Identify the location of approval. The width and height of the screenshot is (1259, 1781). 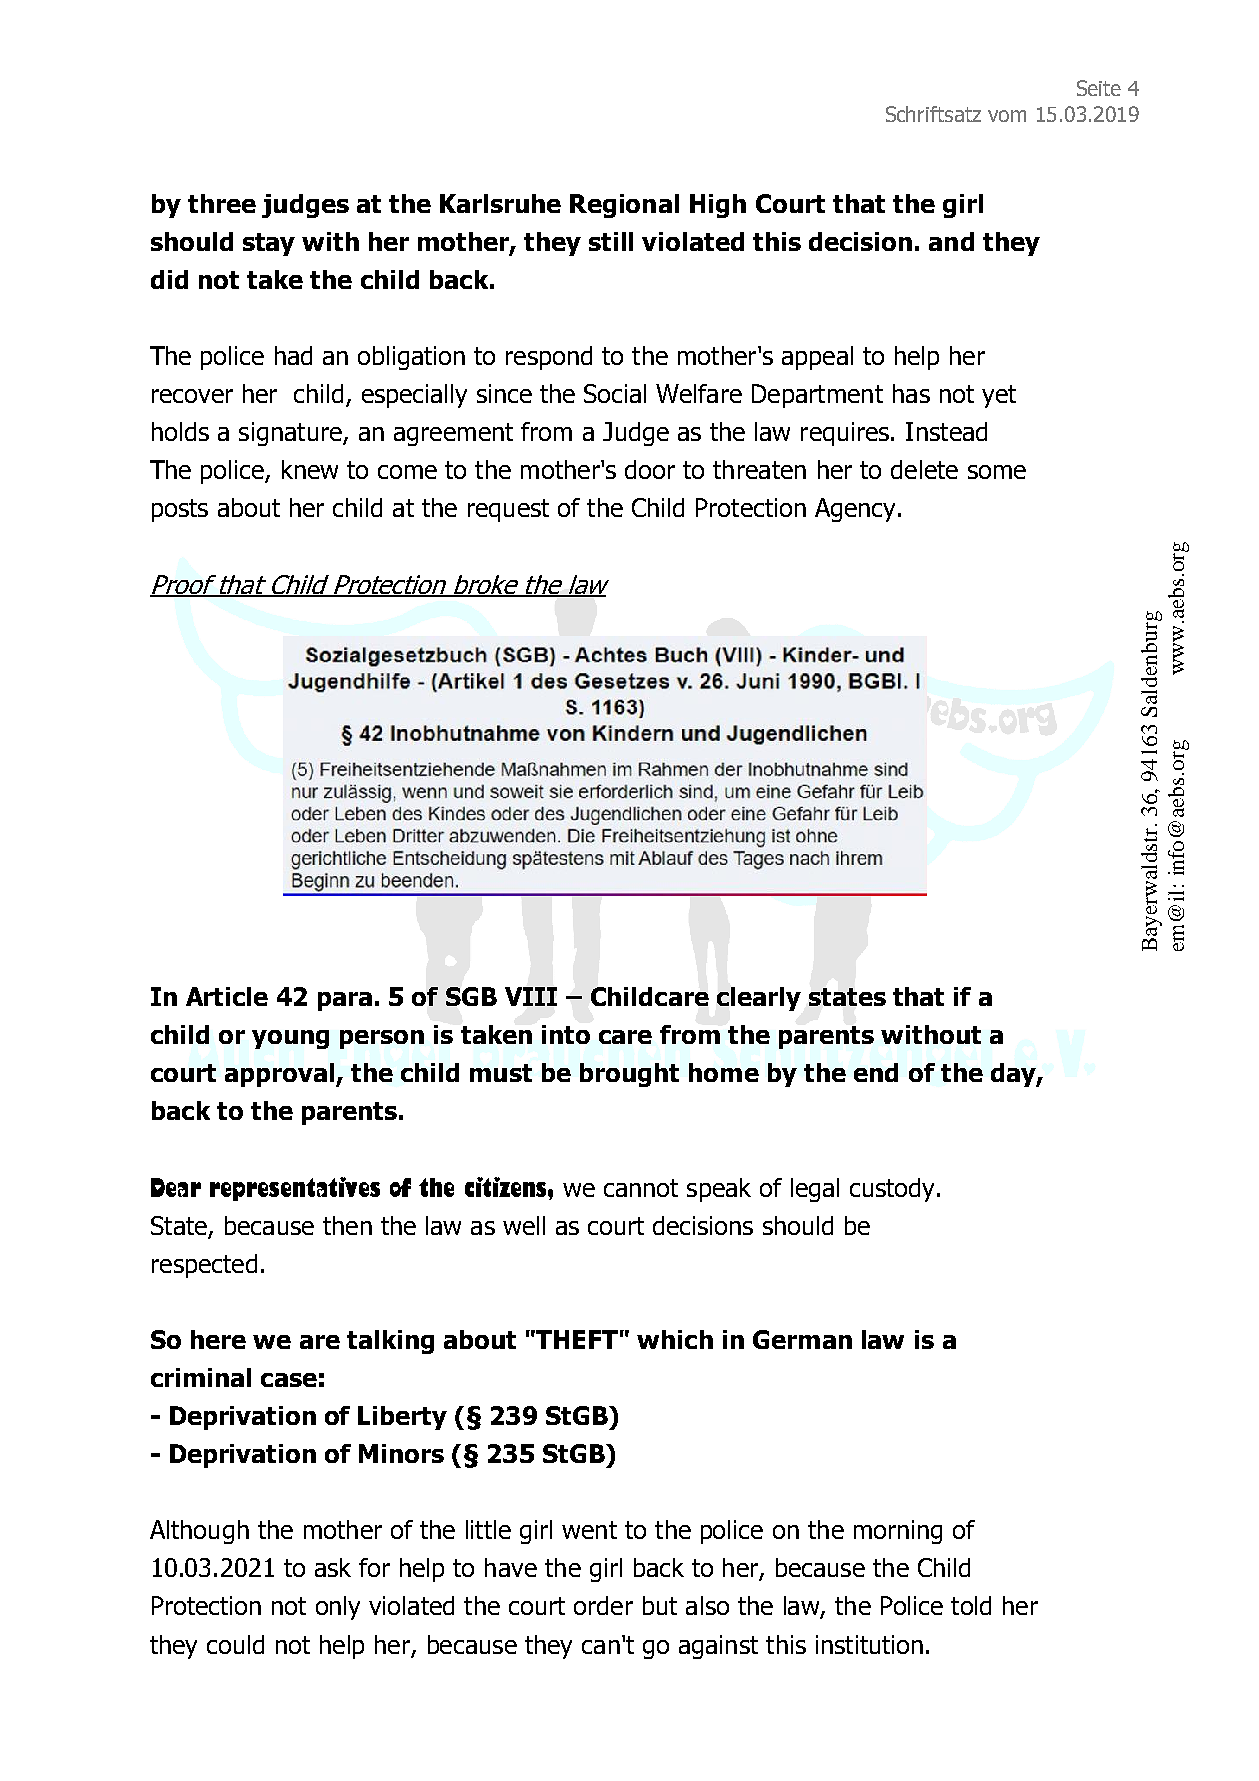
(279, 1075).
